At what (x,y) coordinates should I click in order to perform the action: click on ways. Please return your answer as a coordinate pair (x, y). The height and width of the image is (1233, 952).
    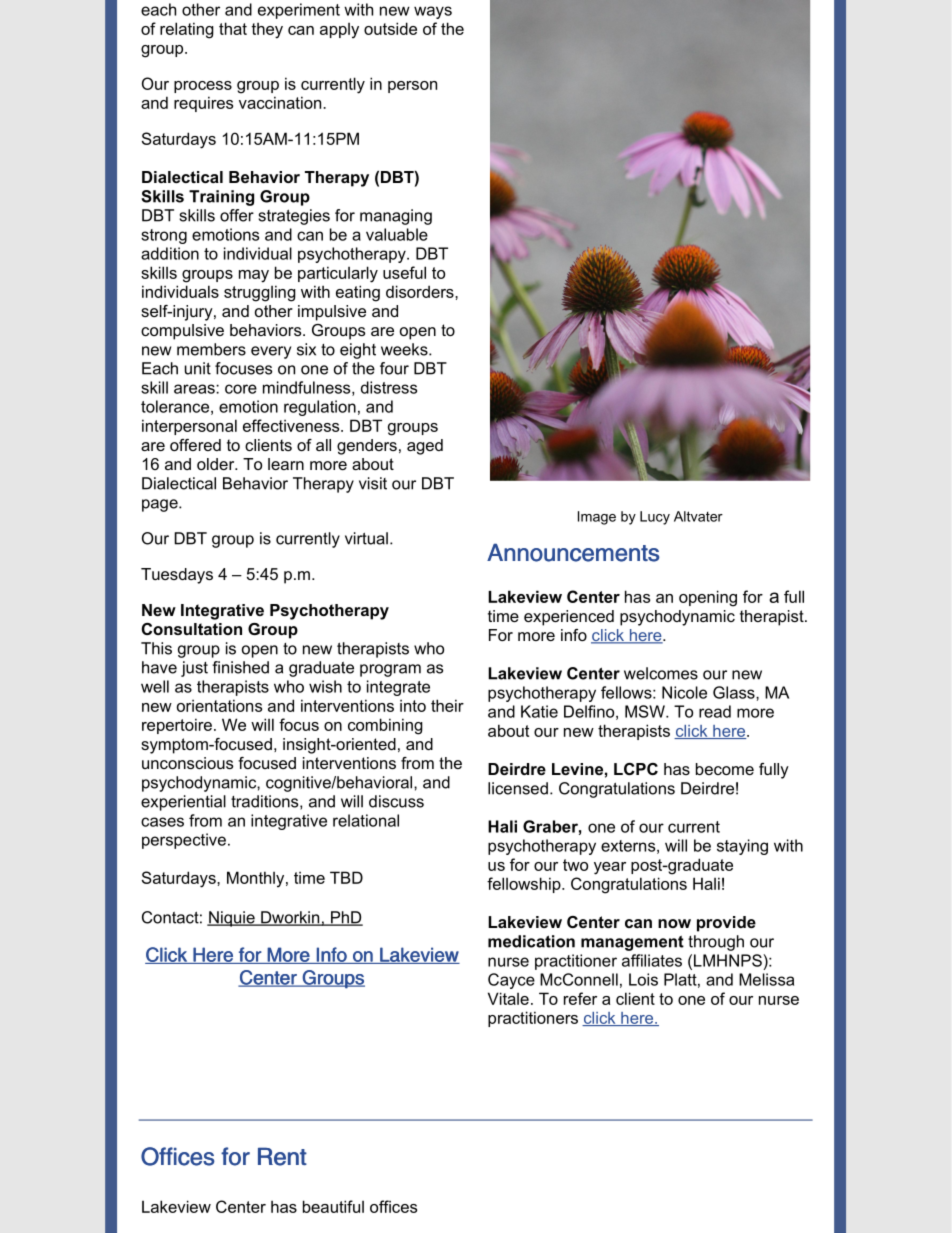
    Looking at the image, I should click on (433, 12).
